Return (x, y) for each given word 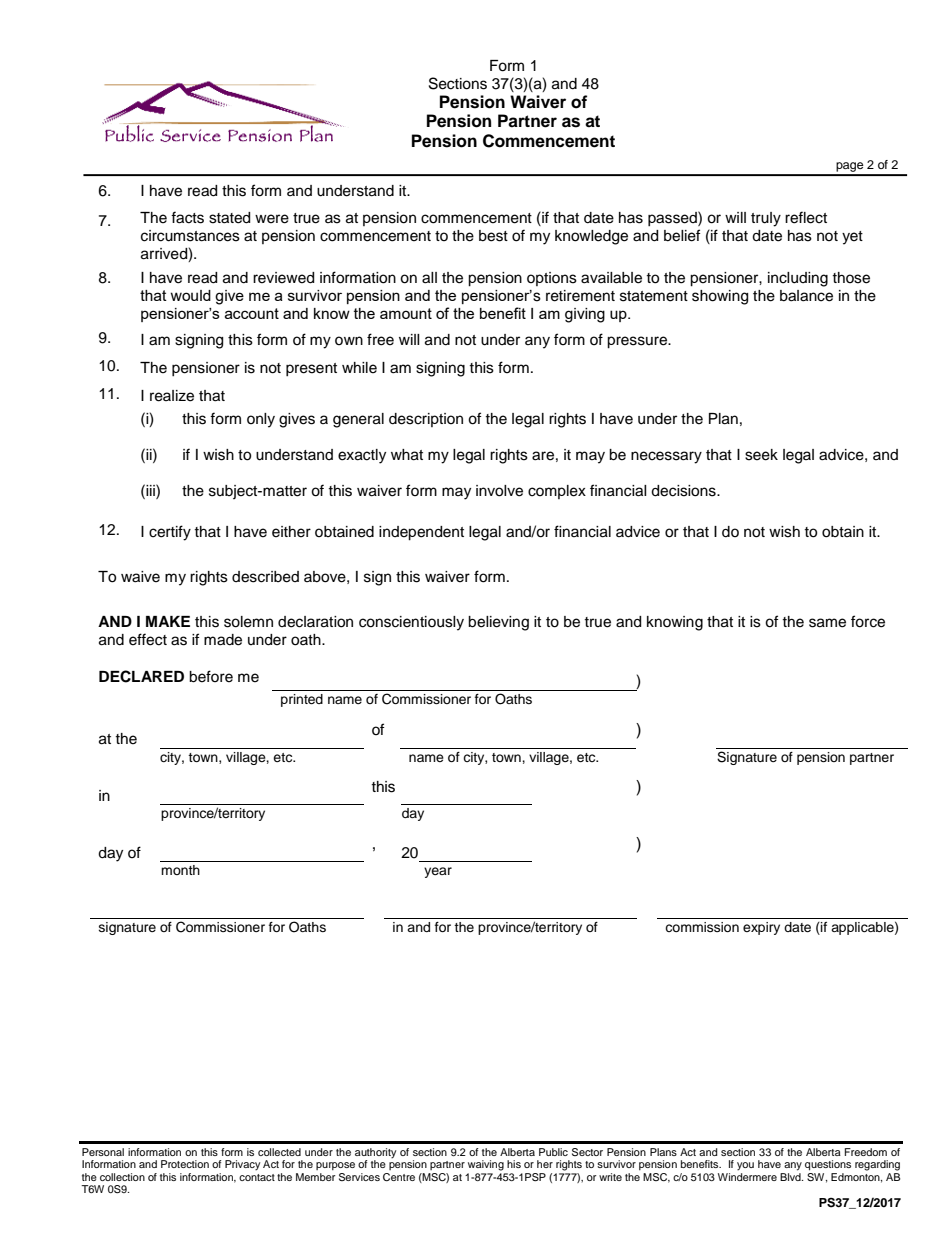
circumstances (190, 236)
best (493, 236)
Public (553, 1152)
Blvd (791, 1175)
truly (766, 219)
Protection (185, 1164)
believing (498, 623)
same (827, 623)
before (211, 676)
